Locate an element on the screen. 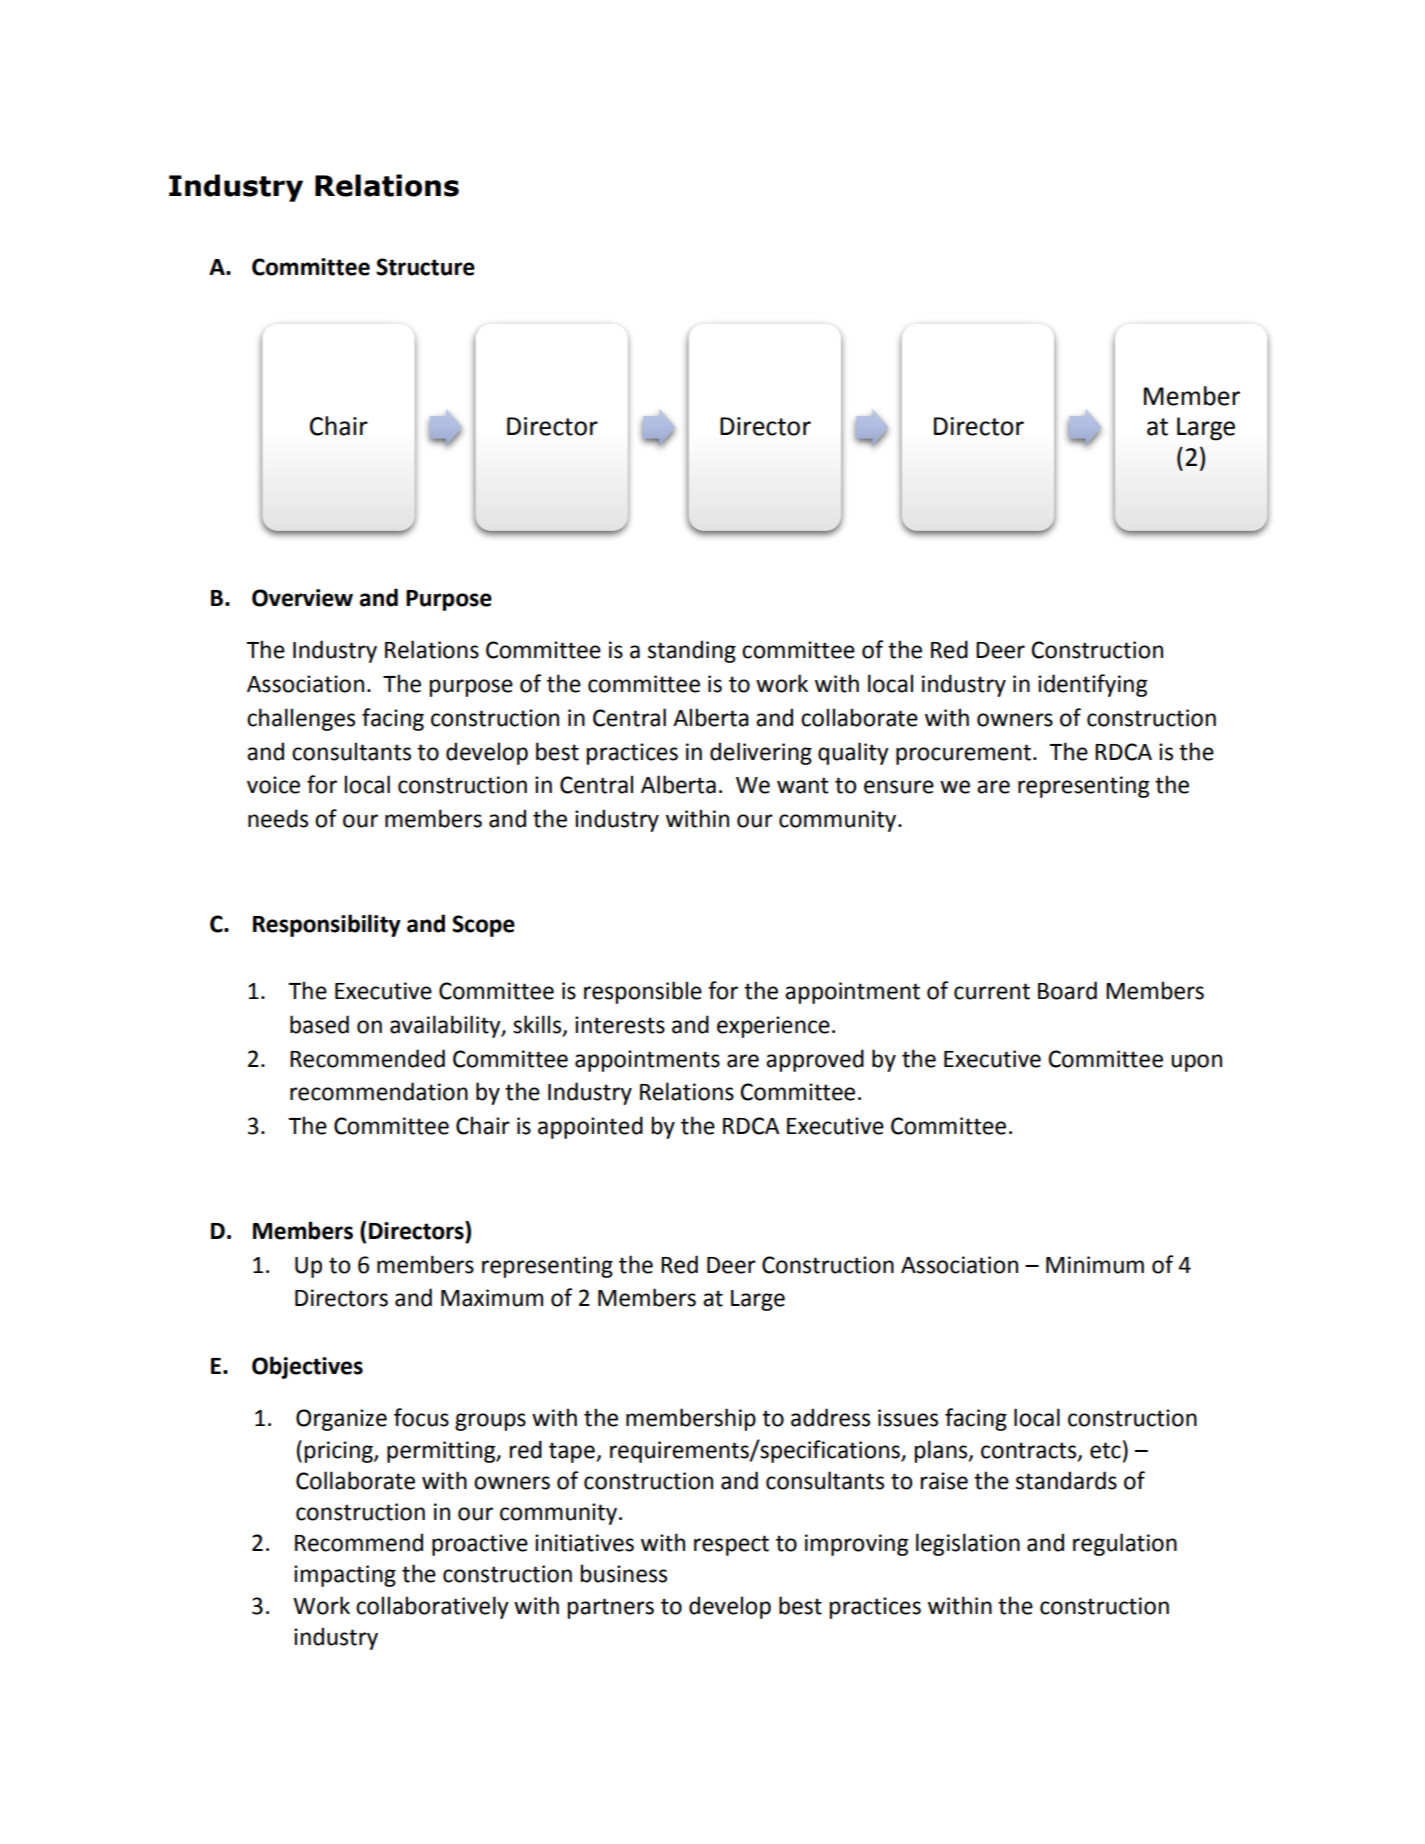  responsible is located at coordinates (643, 992).
